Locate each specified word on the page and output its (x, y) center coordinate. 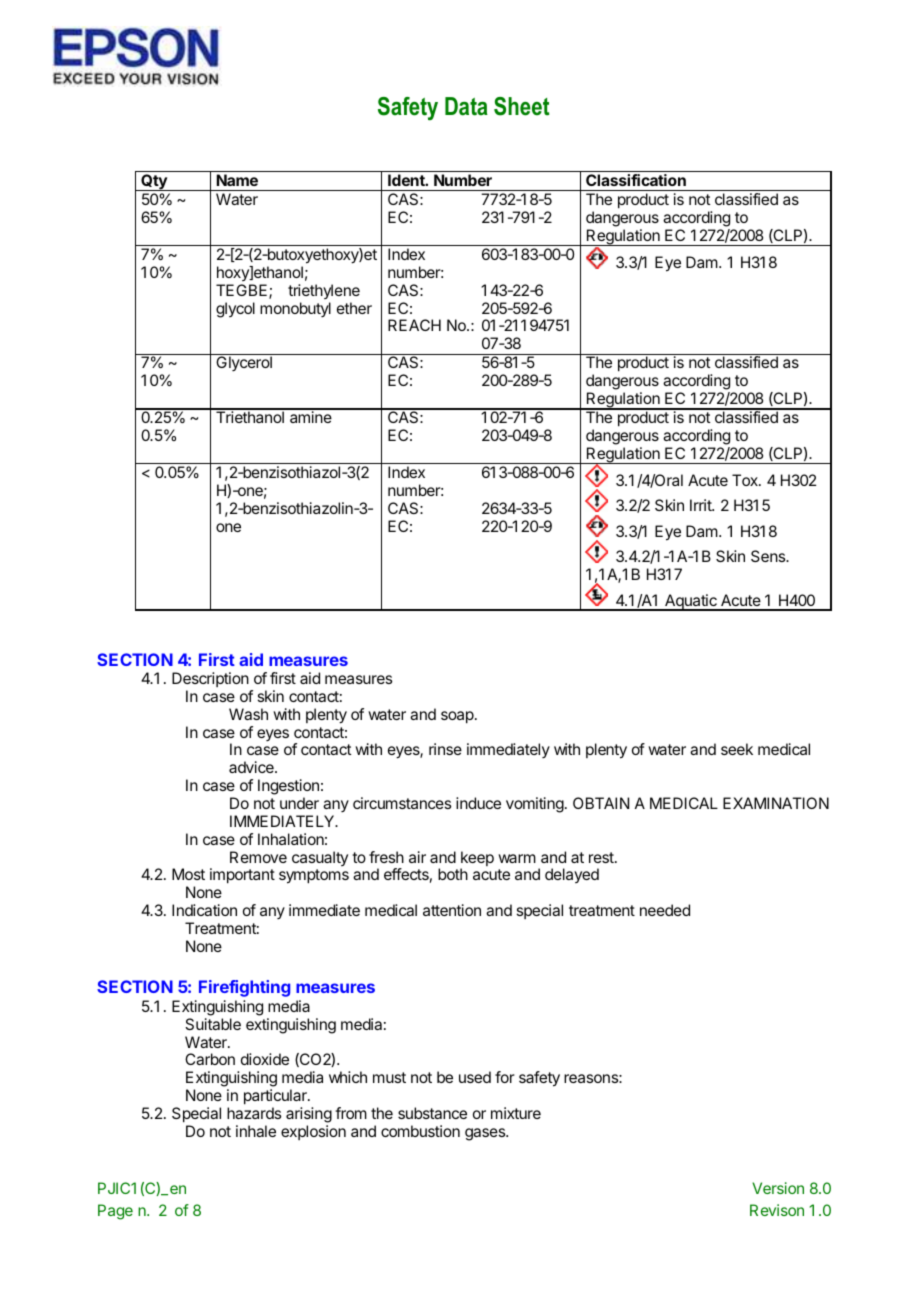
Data (466, 106)
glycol (235, 310)
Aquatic (691, 602)
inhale (256, 1131)
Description (210, 679)
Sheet (521, 106)
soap (458, 717)
